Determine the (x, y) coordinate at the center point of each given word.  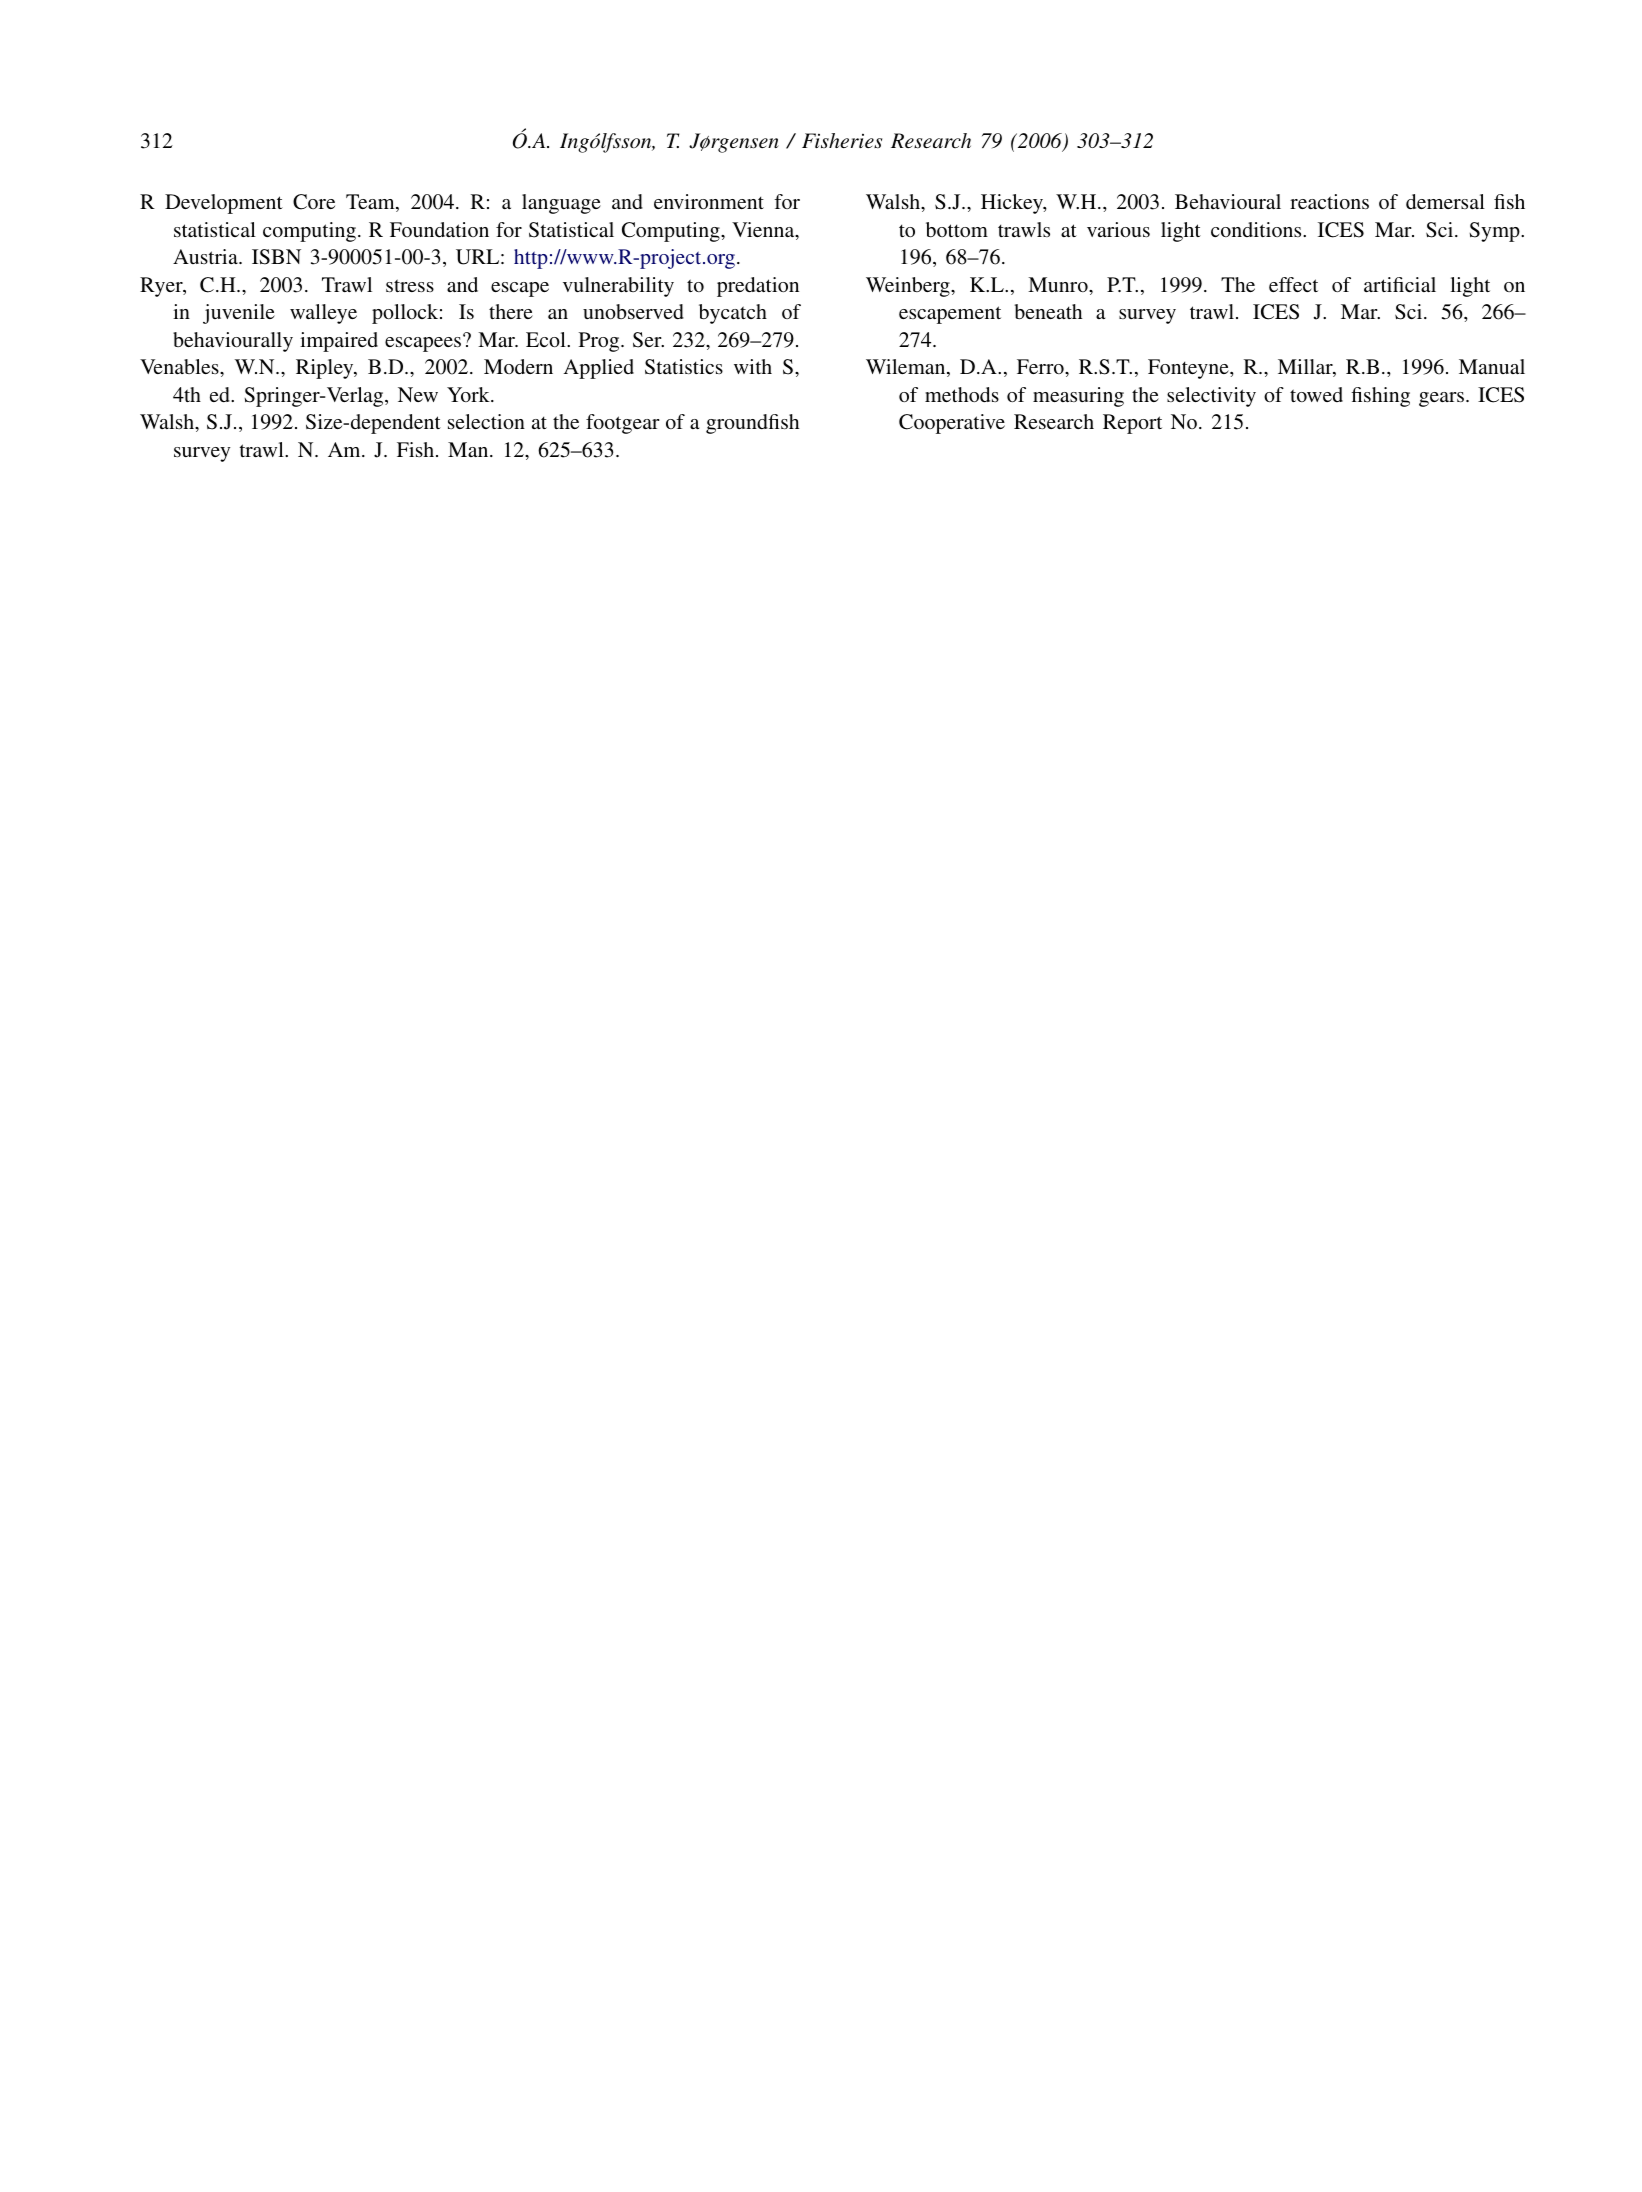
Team (371, 203)
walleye (323, 314)
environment (709, 201)
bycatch (733, 314)
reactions (1329, 201)
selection (486, 421)
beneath (1048, 311)
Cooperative (952, 424)
